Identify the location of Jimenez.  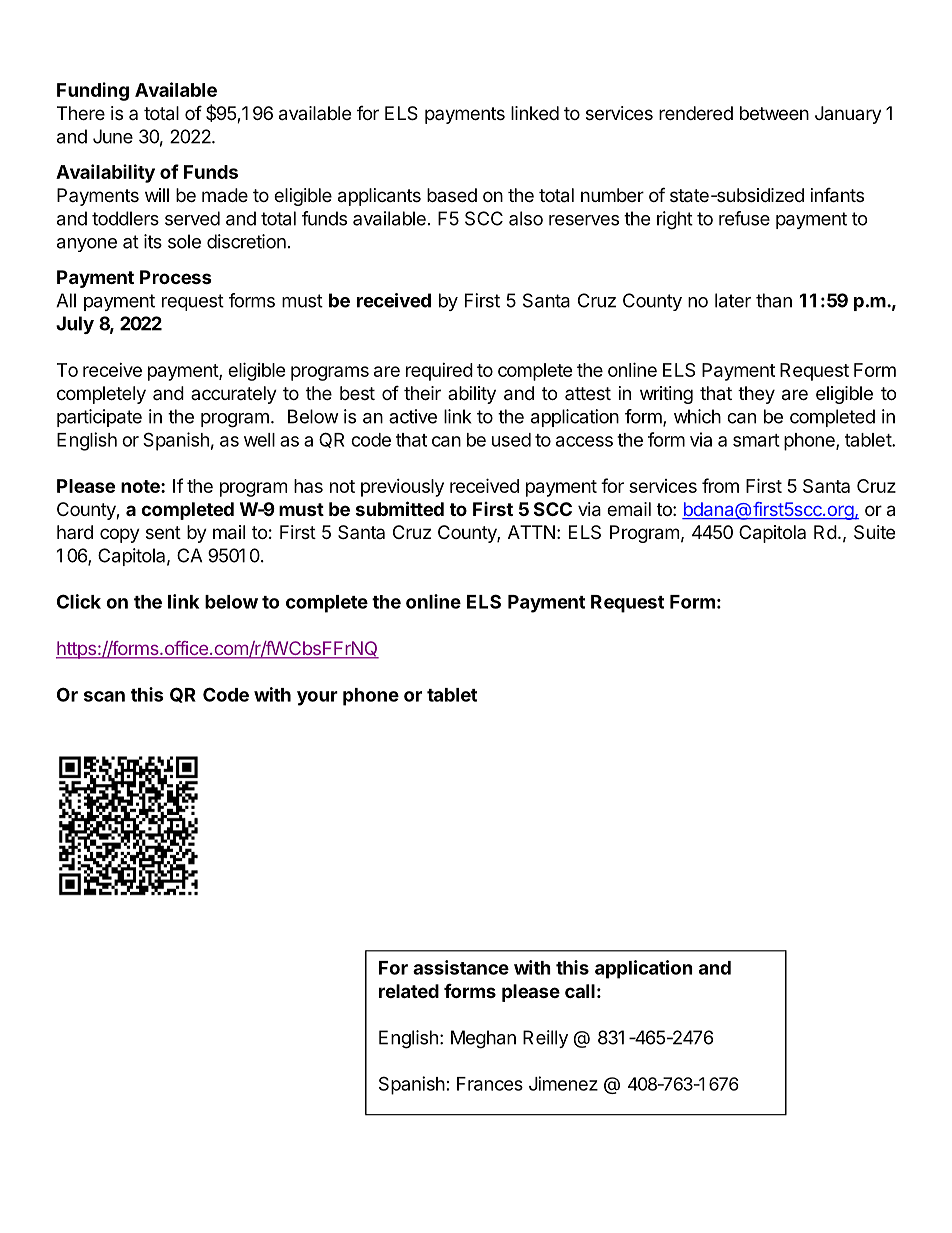
(563, 1083).
